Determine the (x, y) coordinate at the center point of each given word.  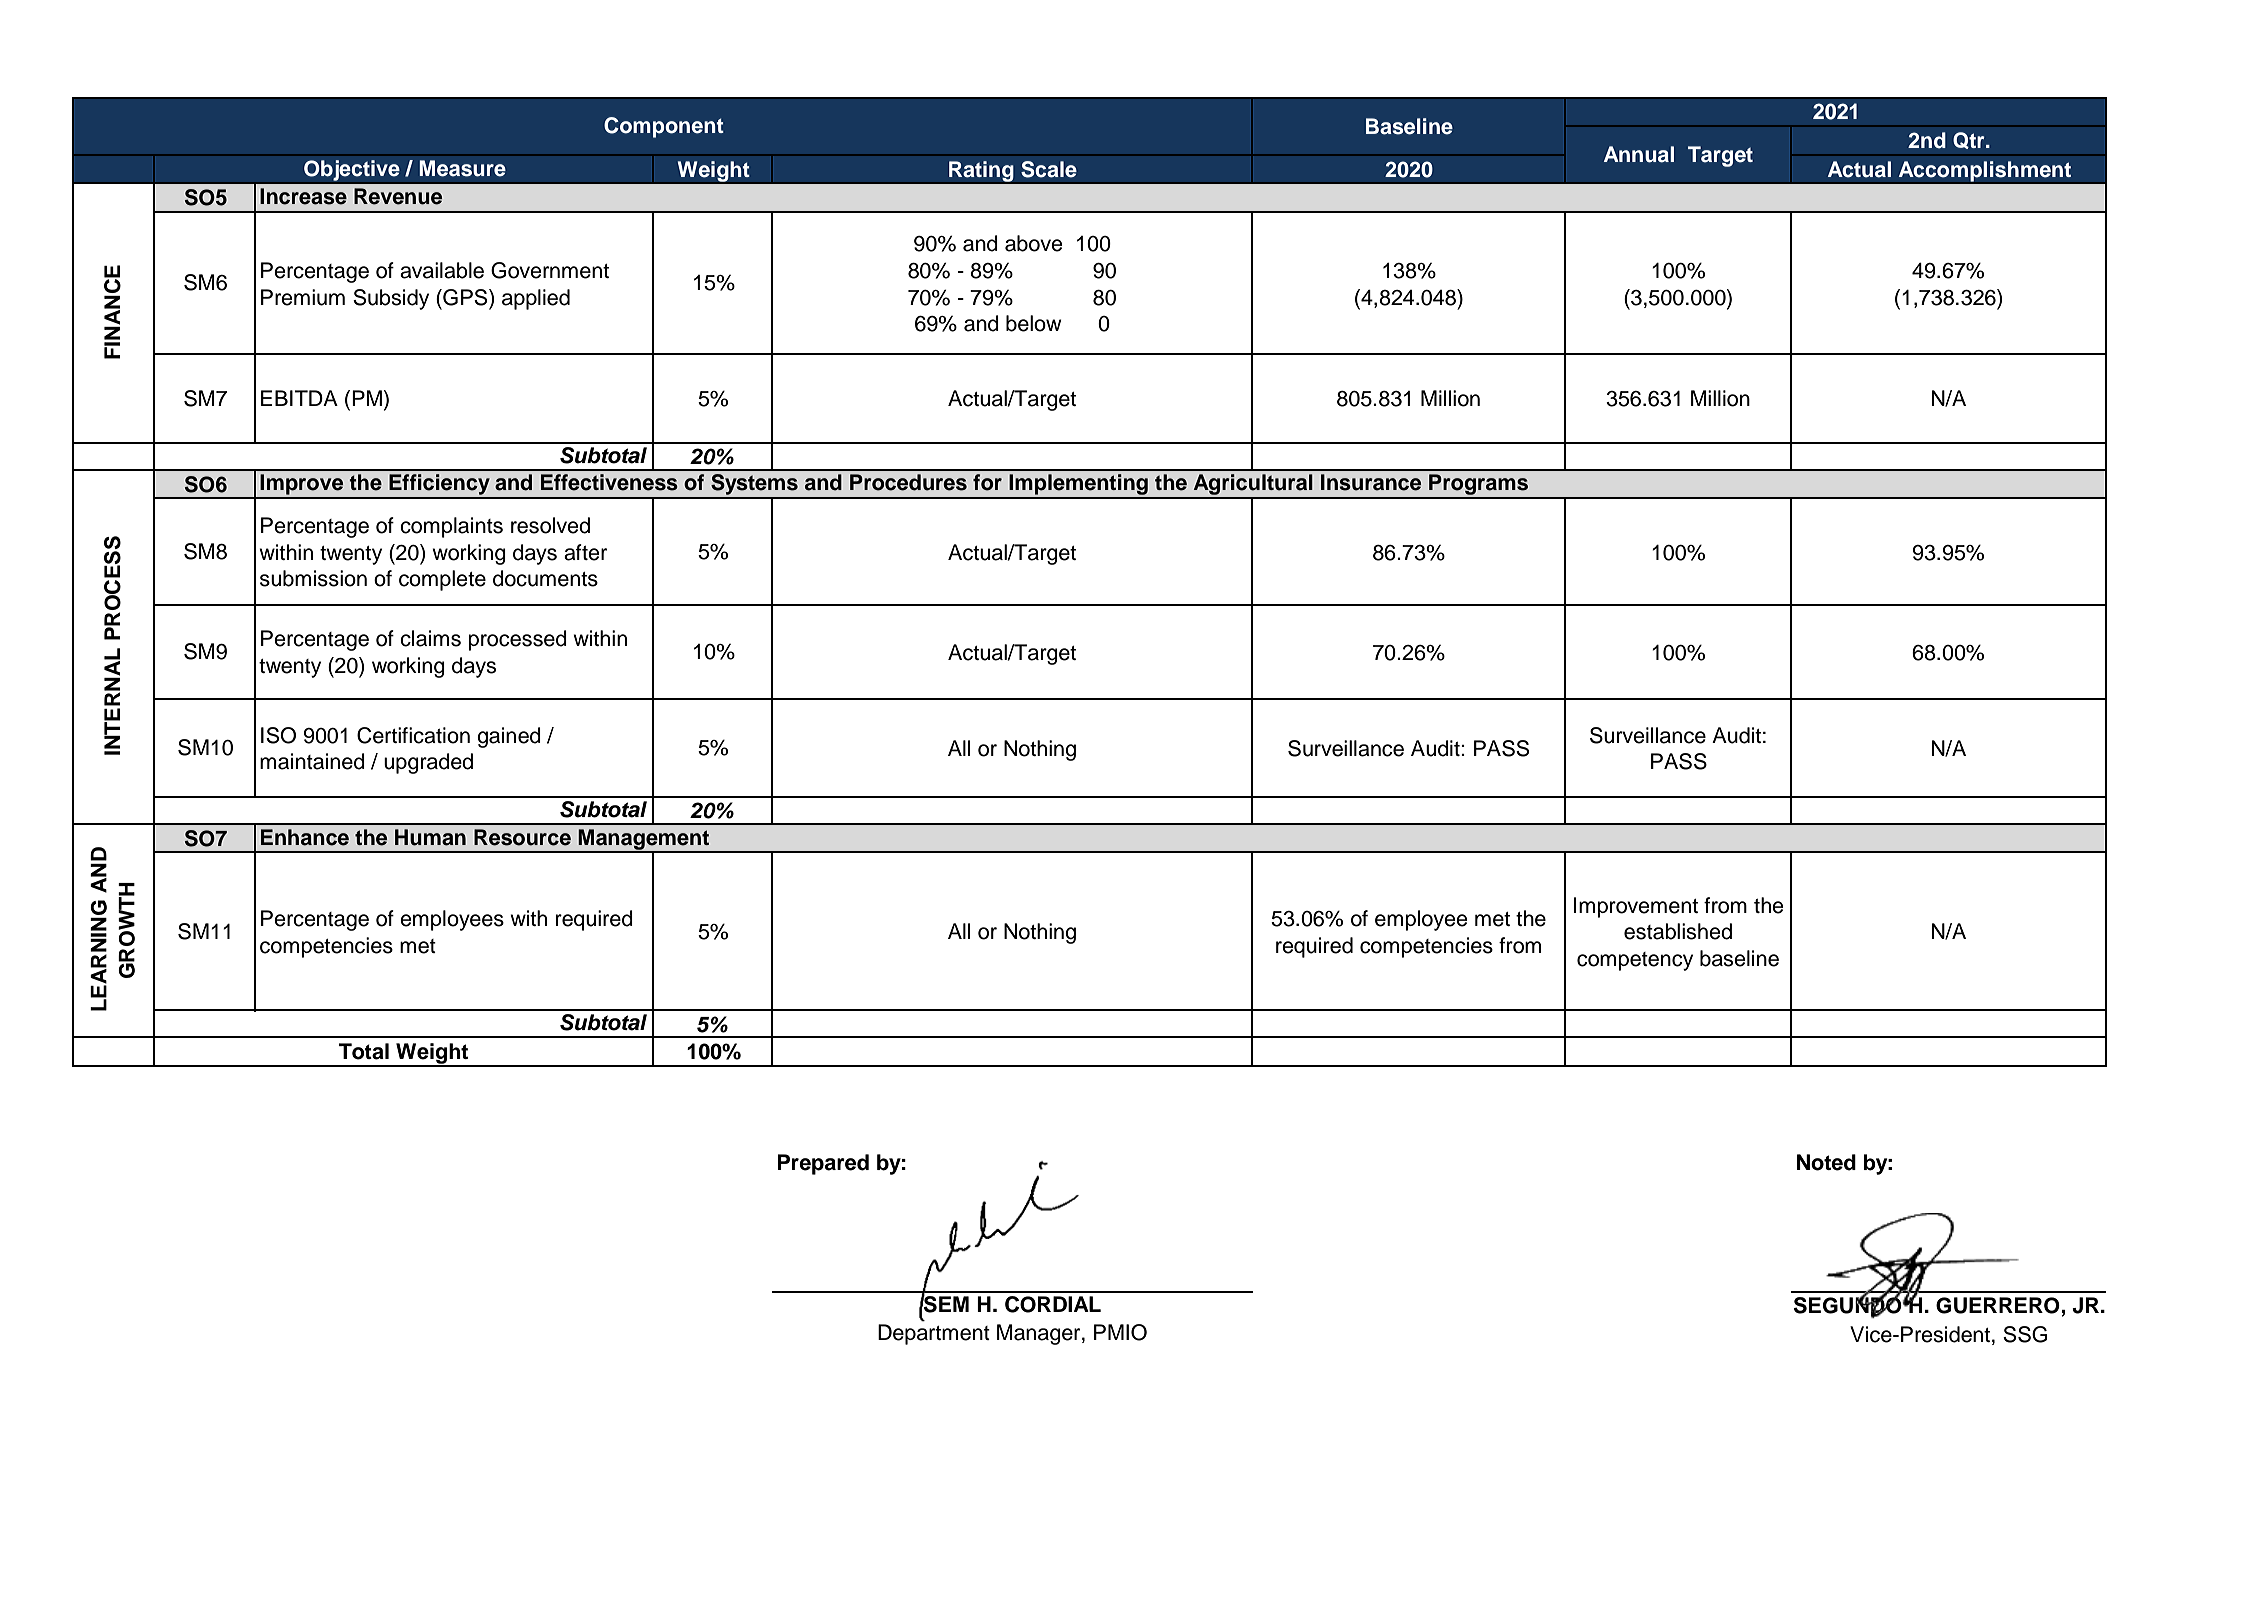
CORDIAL (1053, 1304)
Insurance (1371, 482)
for (987, 482)
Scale (1049, 169)
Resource (522, 837)
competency (1635, 961)
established (1678, 931)
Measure (462, 168)
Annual (1639, 154)
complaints (451, 527)
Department (934, 1334)
